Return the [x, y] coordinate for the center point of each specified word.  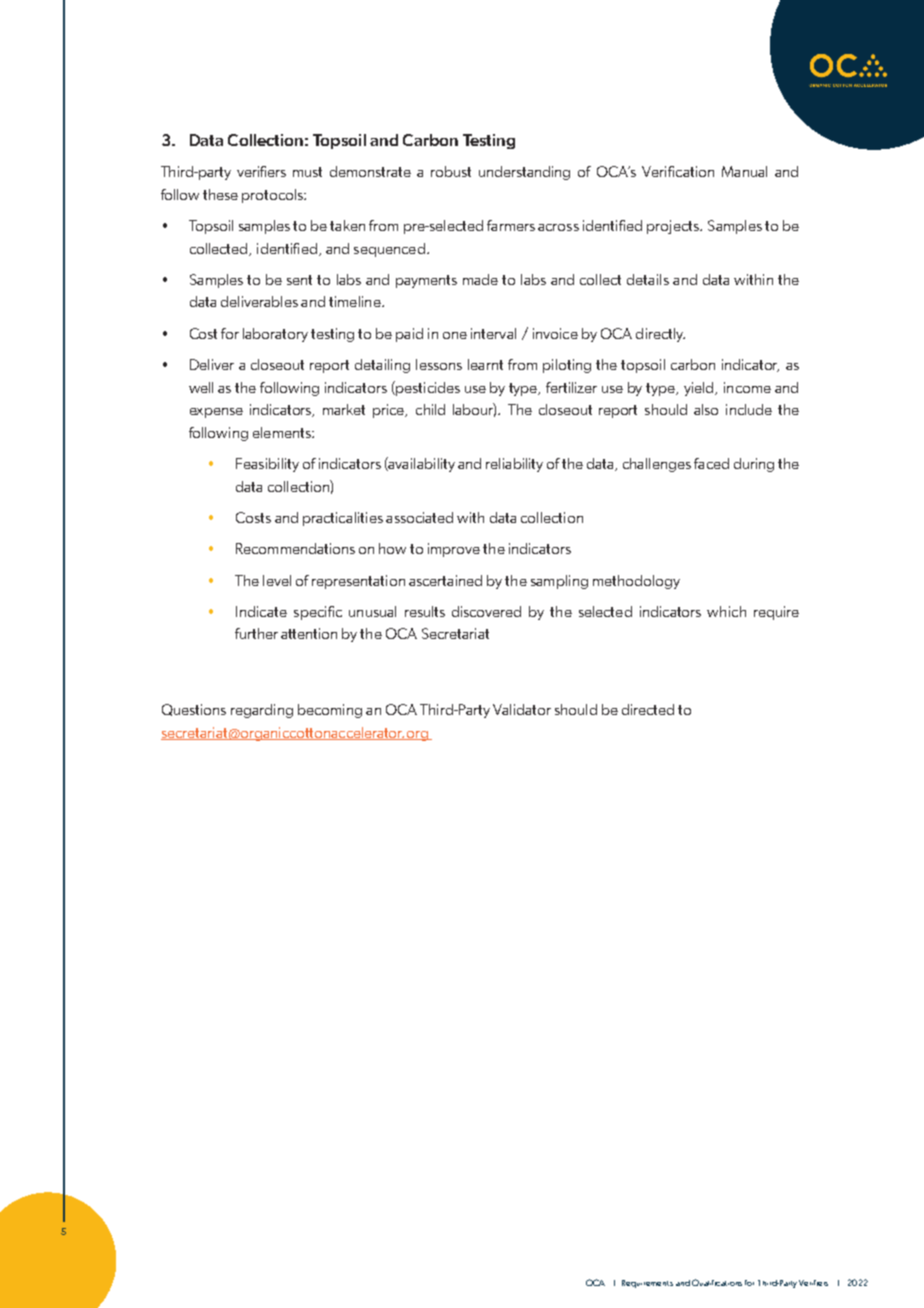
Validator [522, 709]
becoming [330, 711]
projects [674, 227]
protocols [273, 196]
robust [451, 171]
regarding [262, 711]
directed [648, 709]
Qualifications [717, 1282]
